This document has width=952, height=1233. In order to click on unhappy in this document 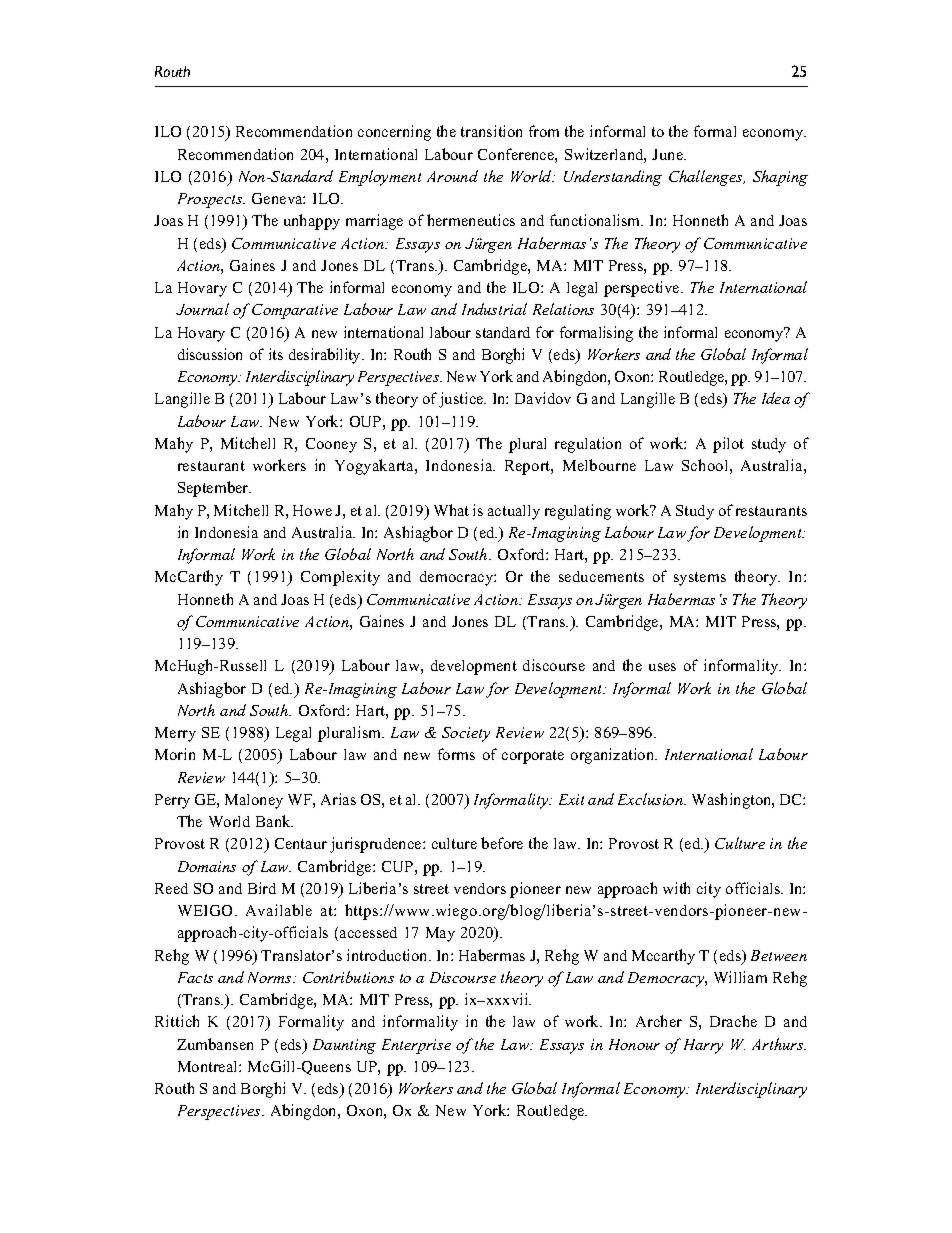, I will do `click(312, 222)`.
